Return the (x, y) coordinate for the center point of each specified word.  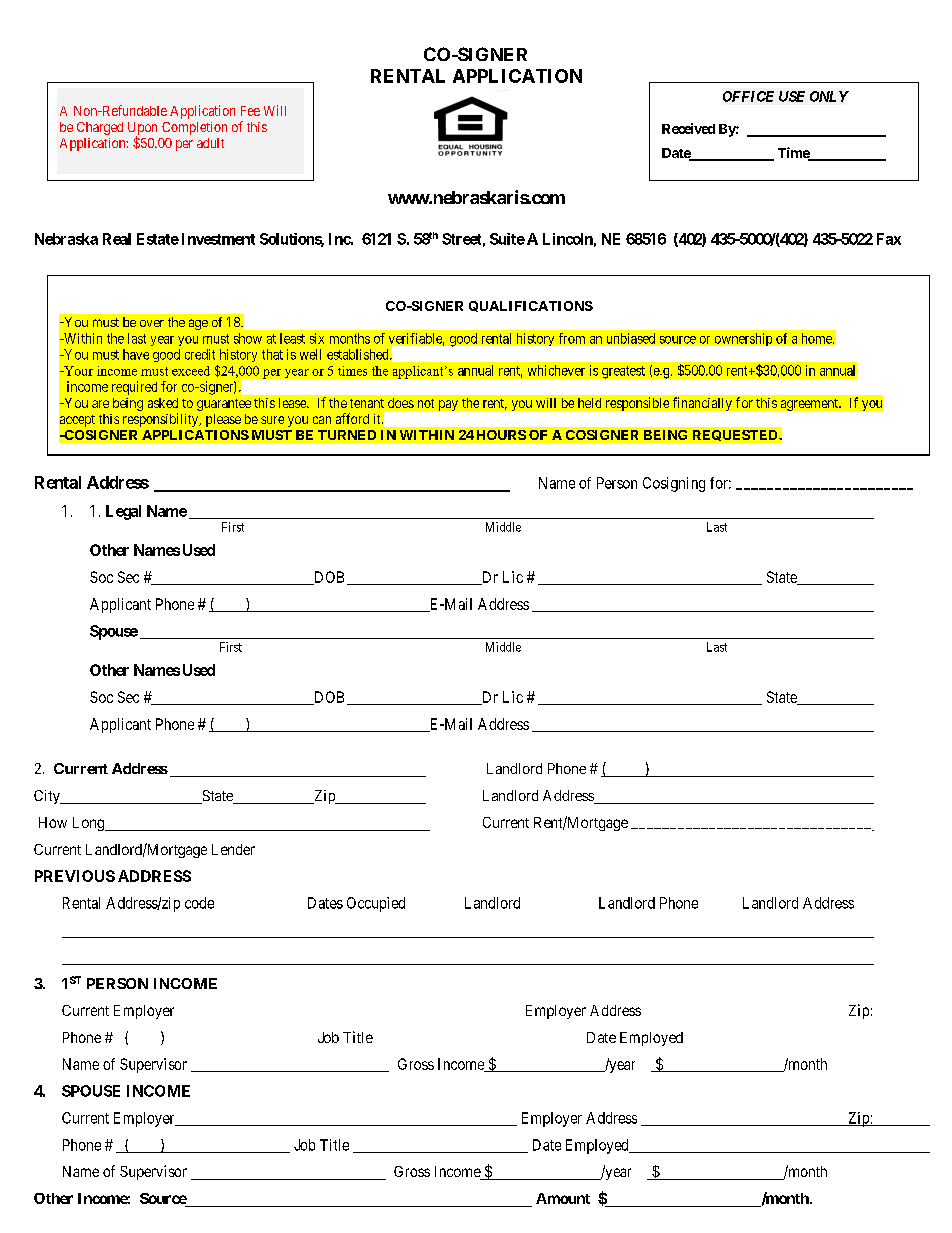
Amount (563, 1198)
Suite (507, 239)
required (134, 388)
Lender (233, 849)
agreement (811, 405)
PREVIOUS (75, 876)
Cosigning (674, 484)
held (589, 403)
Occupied (376, 904)
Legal (123, 512)
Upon (142, 129)
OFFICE (748, 96)
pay (448, 405)
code (199, 903)
